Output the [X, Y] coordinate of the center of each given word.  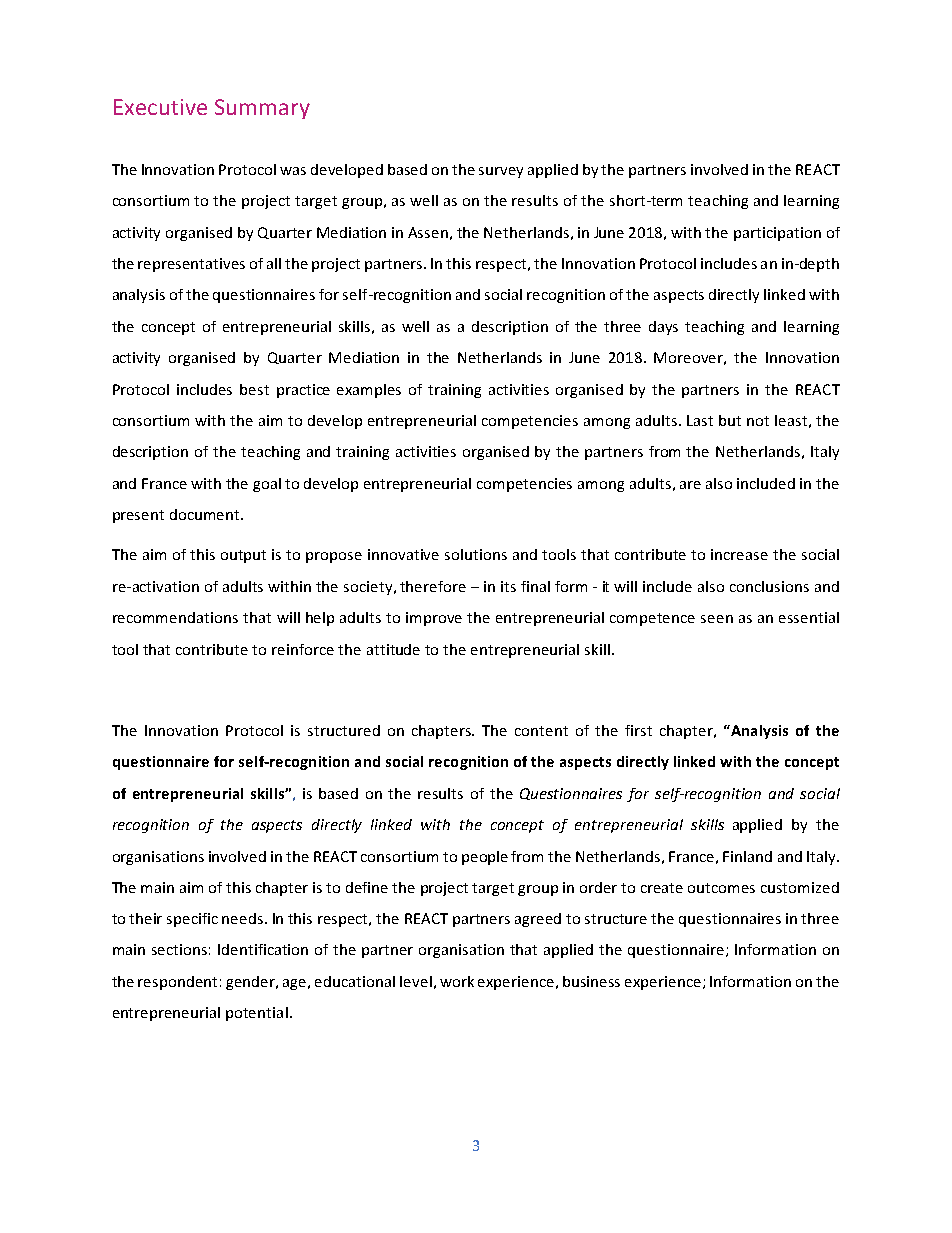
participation [777, 234]
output [243, 556]
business [591, 981]
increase [739, 554]
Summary [262, 109]
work [457, 981]
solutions [476, 554]
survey [501, 172]
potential [257, 1014]
